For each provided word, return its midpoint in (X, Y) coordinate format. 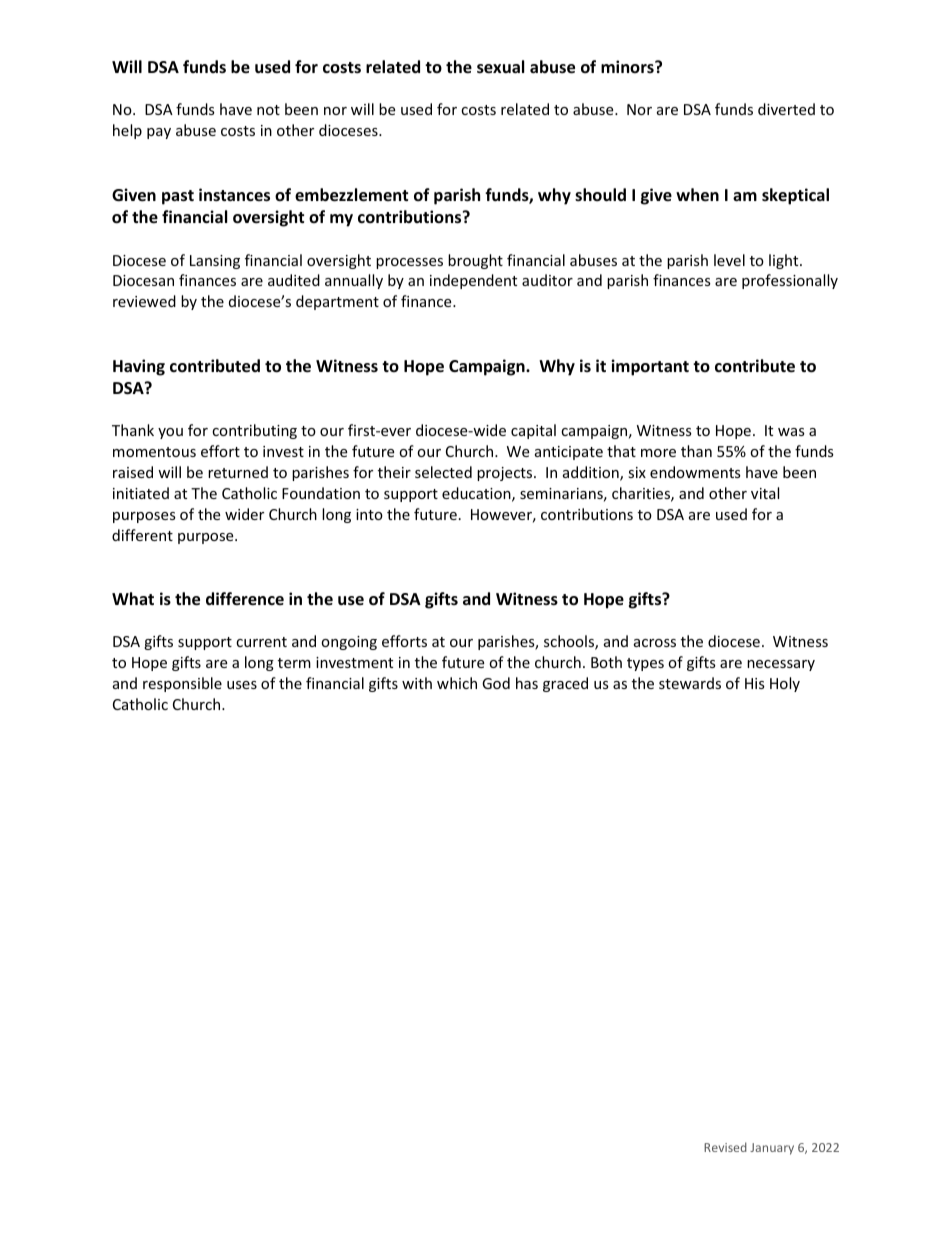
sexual (500, 67)
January (772, 1149)
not (268, 110)
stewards (690, 683)
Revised (725, 1147)
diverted (786, 109)
